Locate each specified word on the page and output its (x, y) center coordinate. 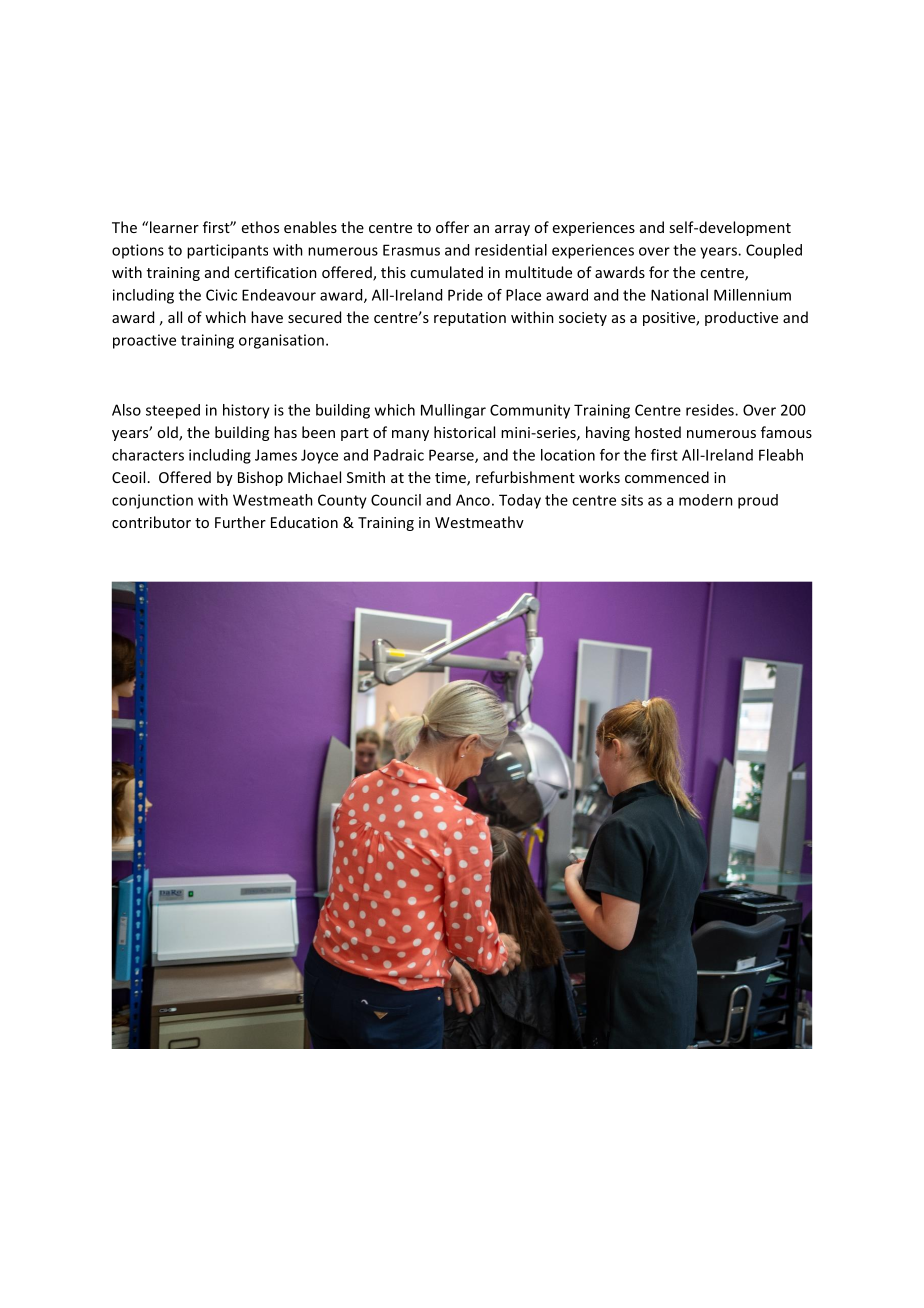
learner (174, 227)
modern (706, 500)
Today (520, 501)
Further (240, 522)
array (512, 230)
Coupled (774, 251)
